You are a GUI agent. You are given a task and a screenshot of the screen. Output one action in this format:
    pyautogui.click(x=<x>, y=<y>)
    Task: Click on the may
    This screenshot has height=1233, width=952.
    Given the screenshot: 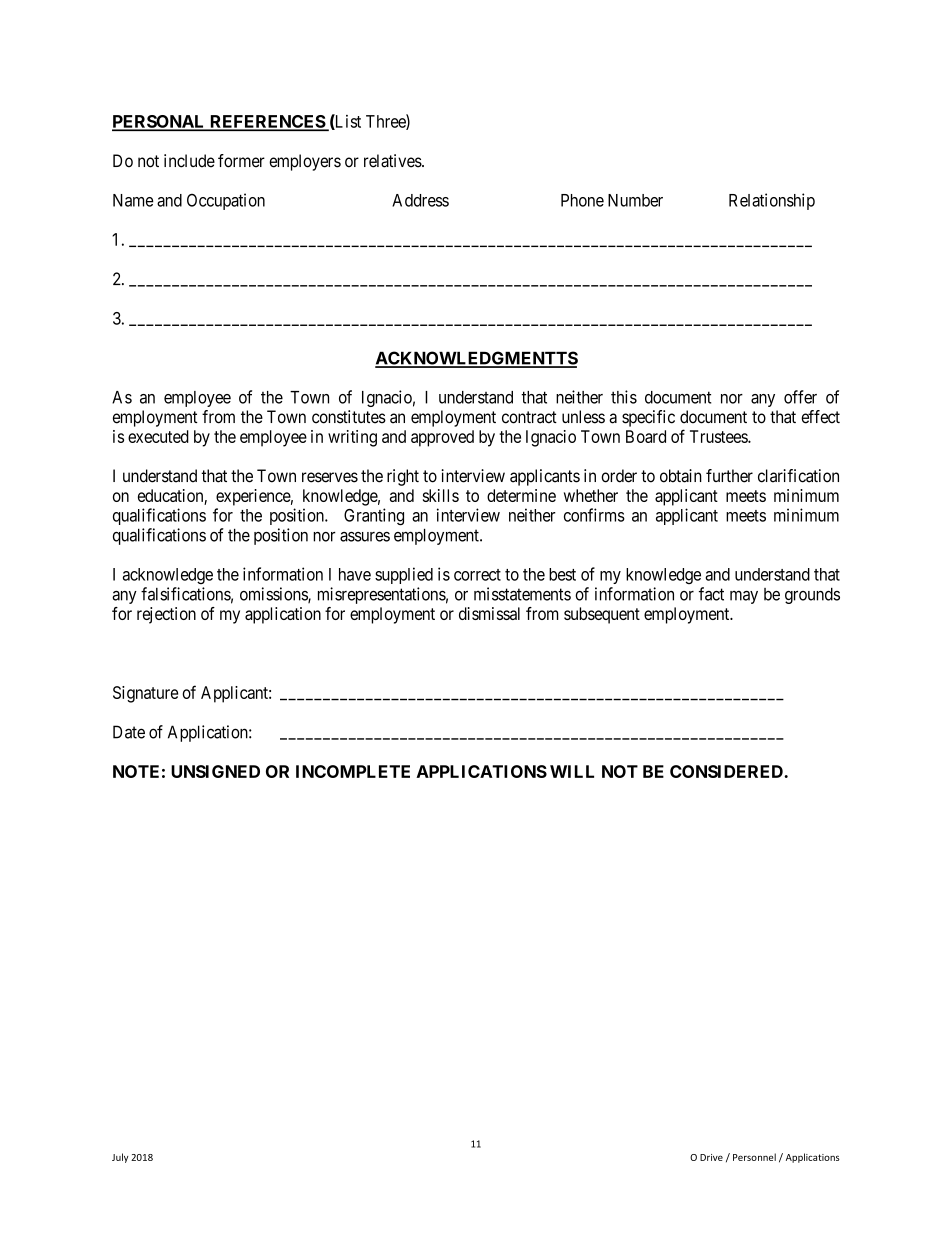 What is the action you would take?
    pyautogui.click(x=744, y=597)
